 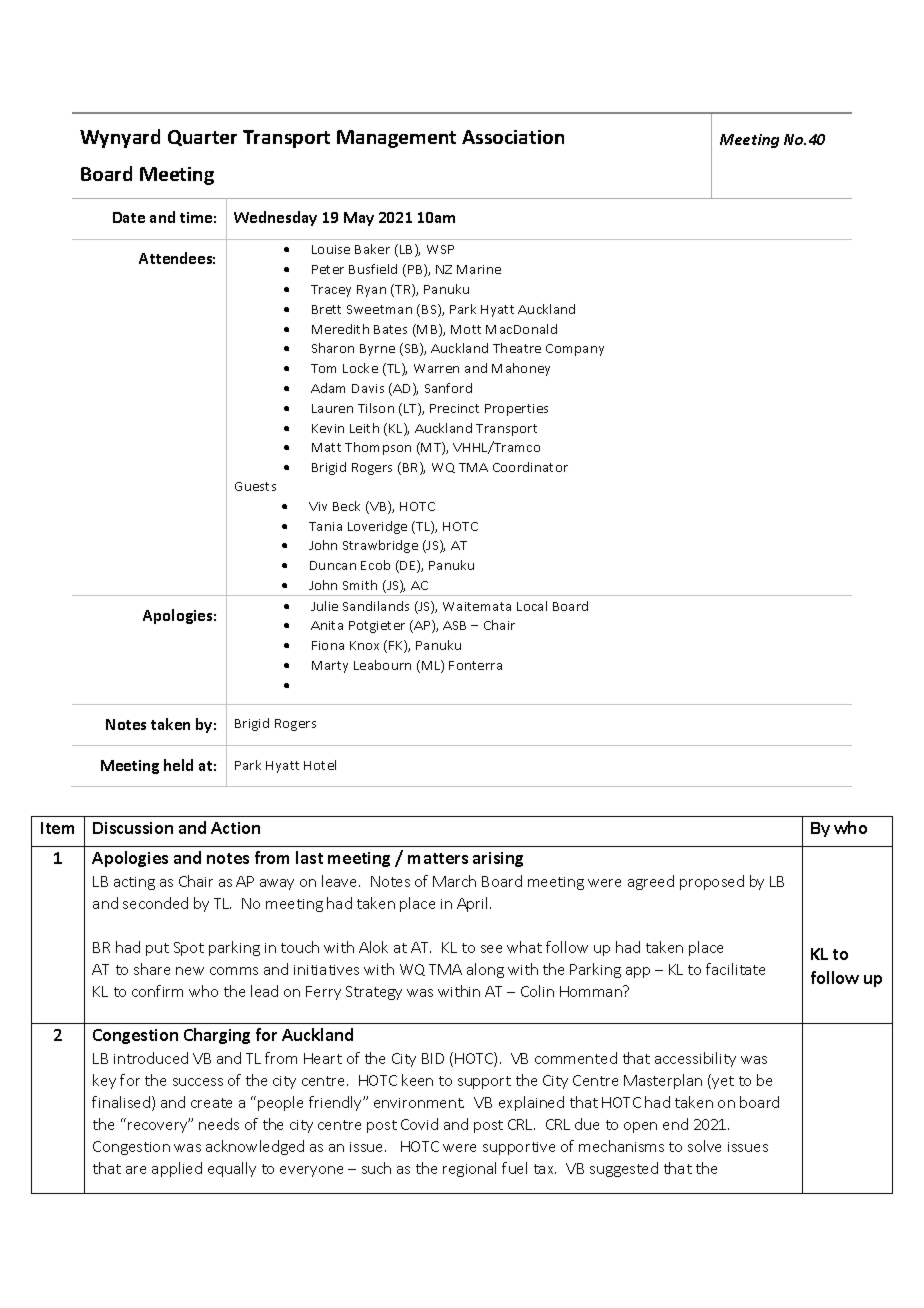 What do you see at coordinates (419, 1124) in the page?
I see `Covid` at bounding box center [419, 1124].
